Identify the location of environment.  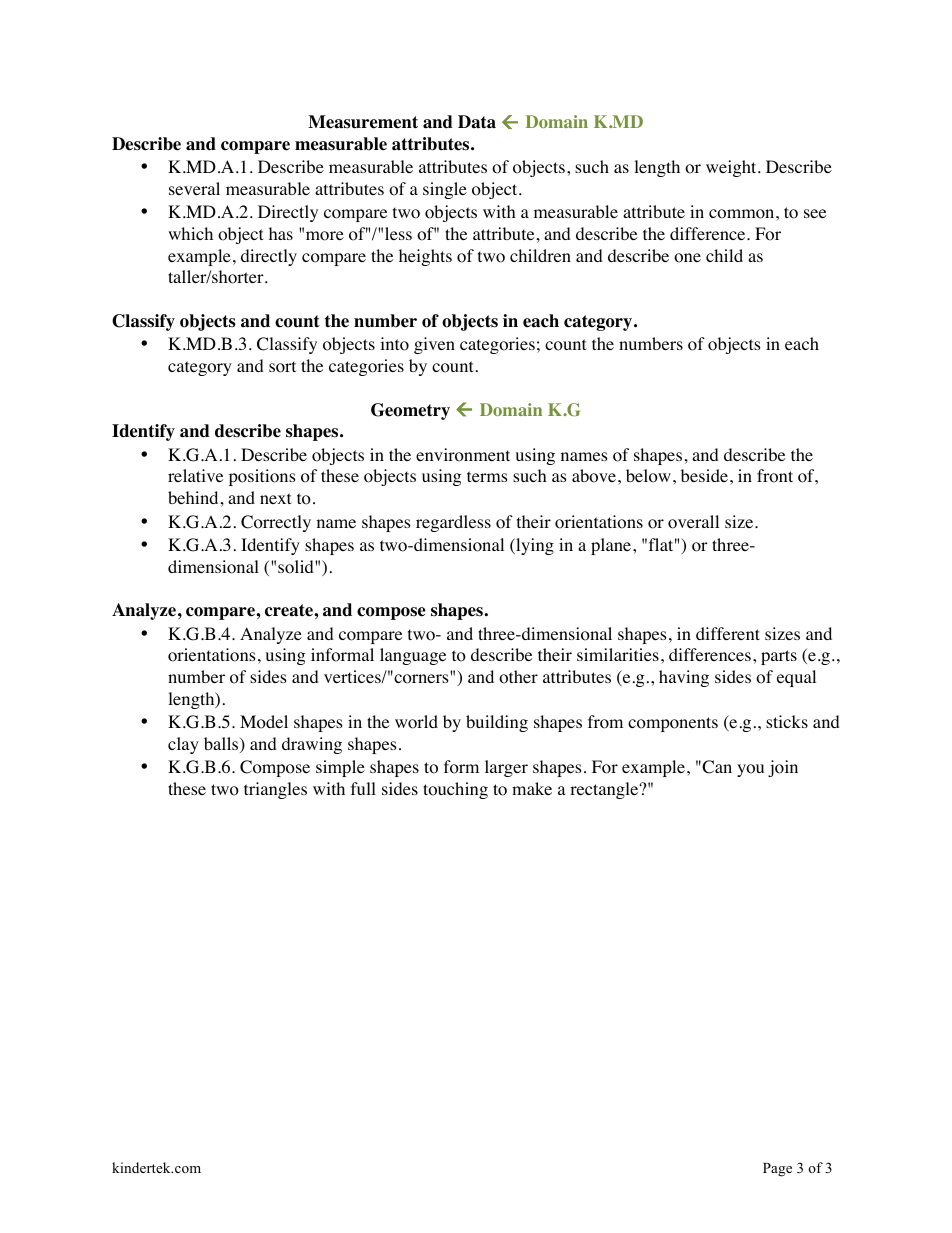
(463, 455).
